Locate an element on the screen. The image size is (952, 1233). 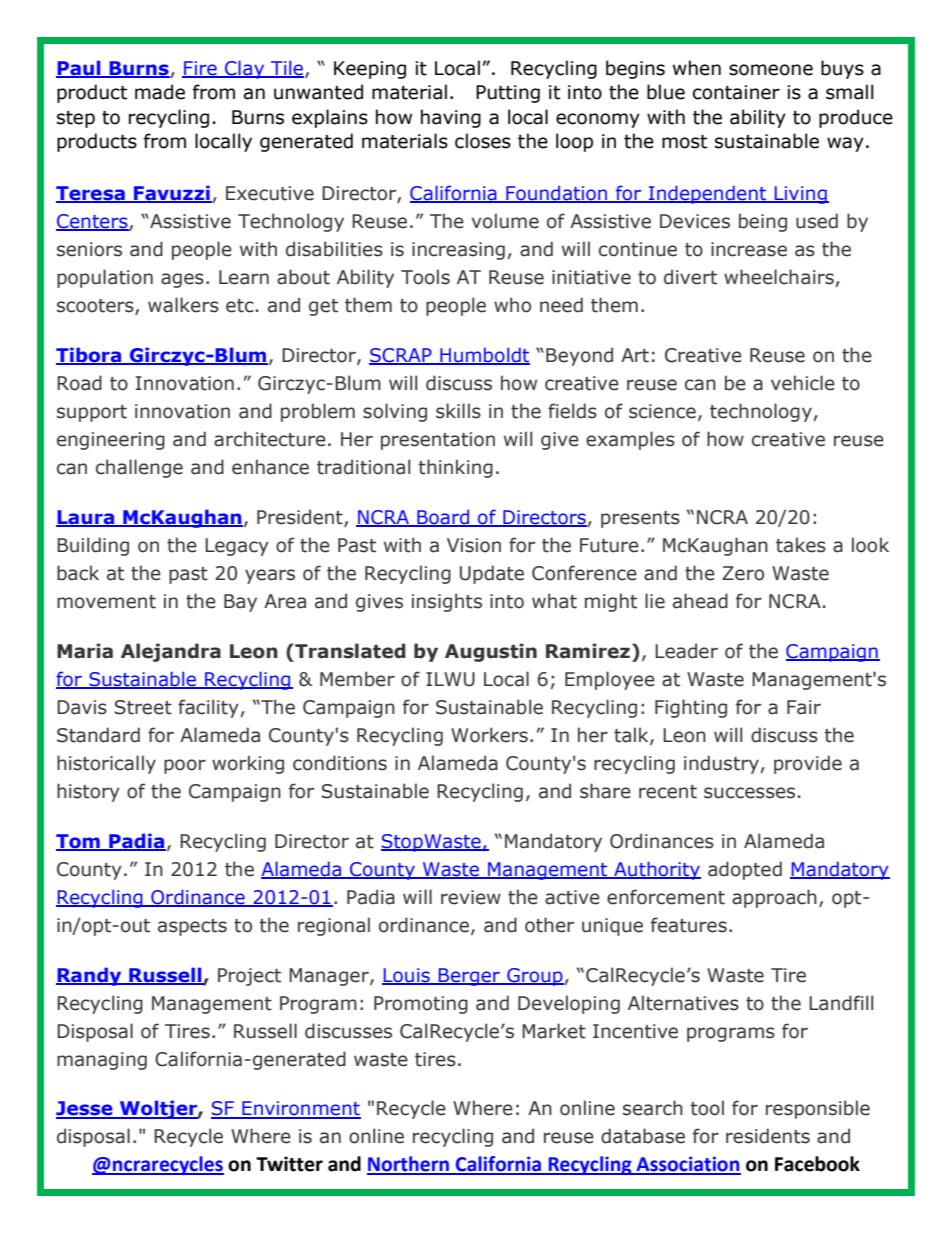
Alejandra is located at coordinates (171, 652).
